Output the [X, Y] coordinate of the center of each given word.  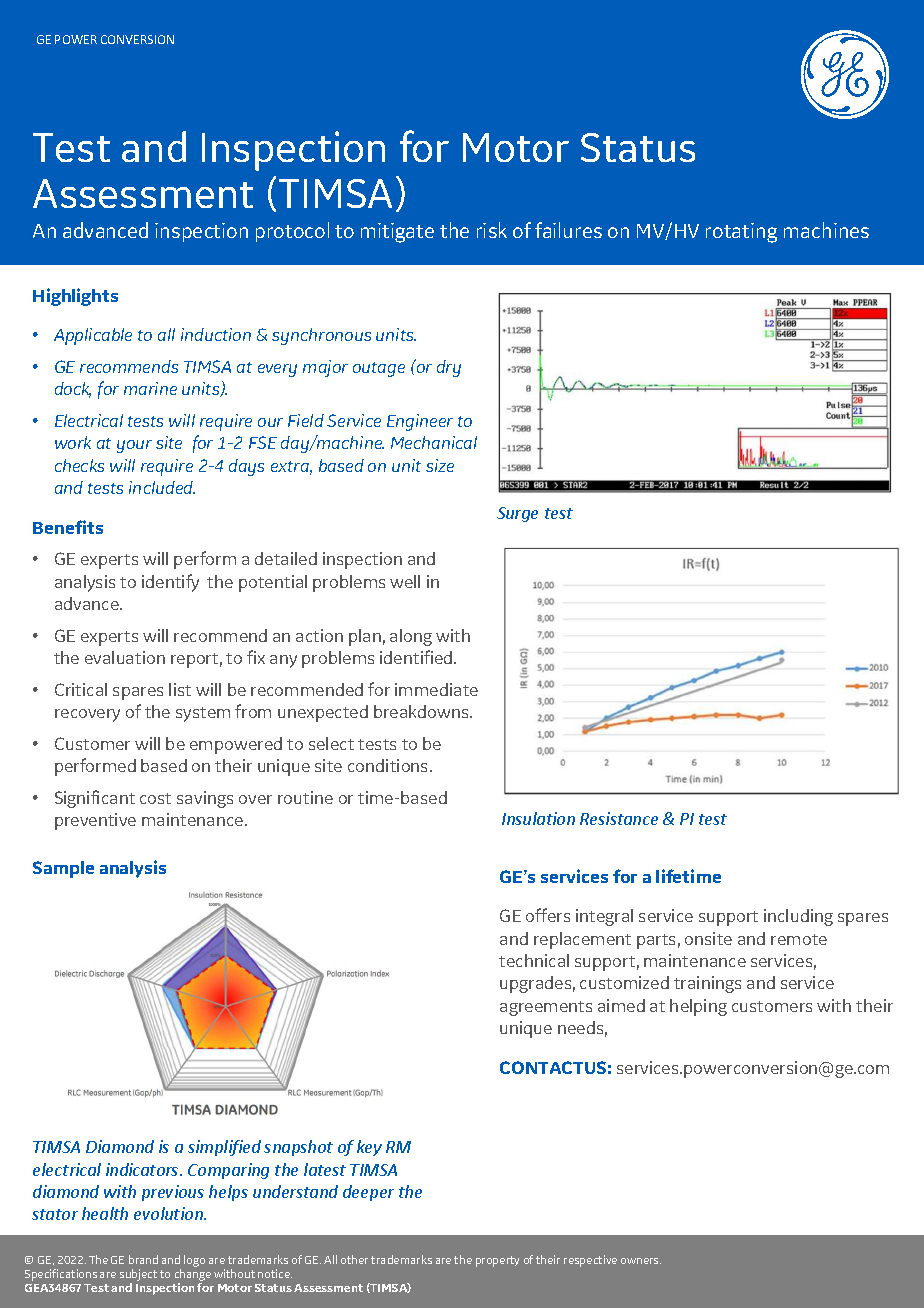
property [497, 1261]
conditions [389, 765]
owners [641, 1261]
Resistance [619, 818]
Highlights [75, 297]
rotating [741, 233]
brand [143, 1259]
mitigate [397, 233]
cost [155, 798]
